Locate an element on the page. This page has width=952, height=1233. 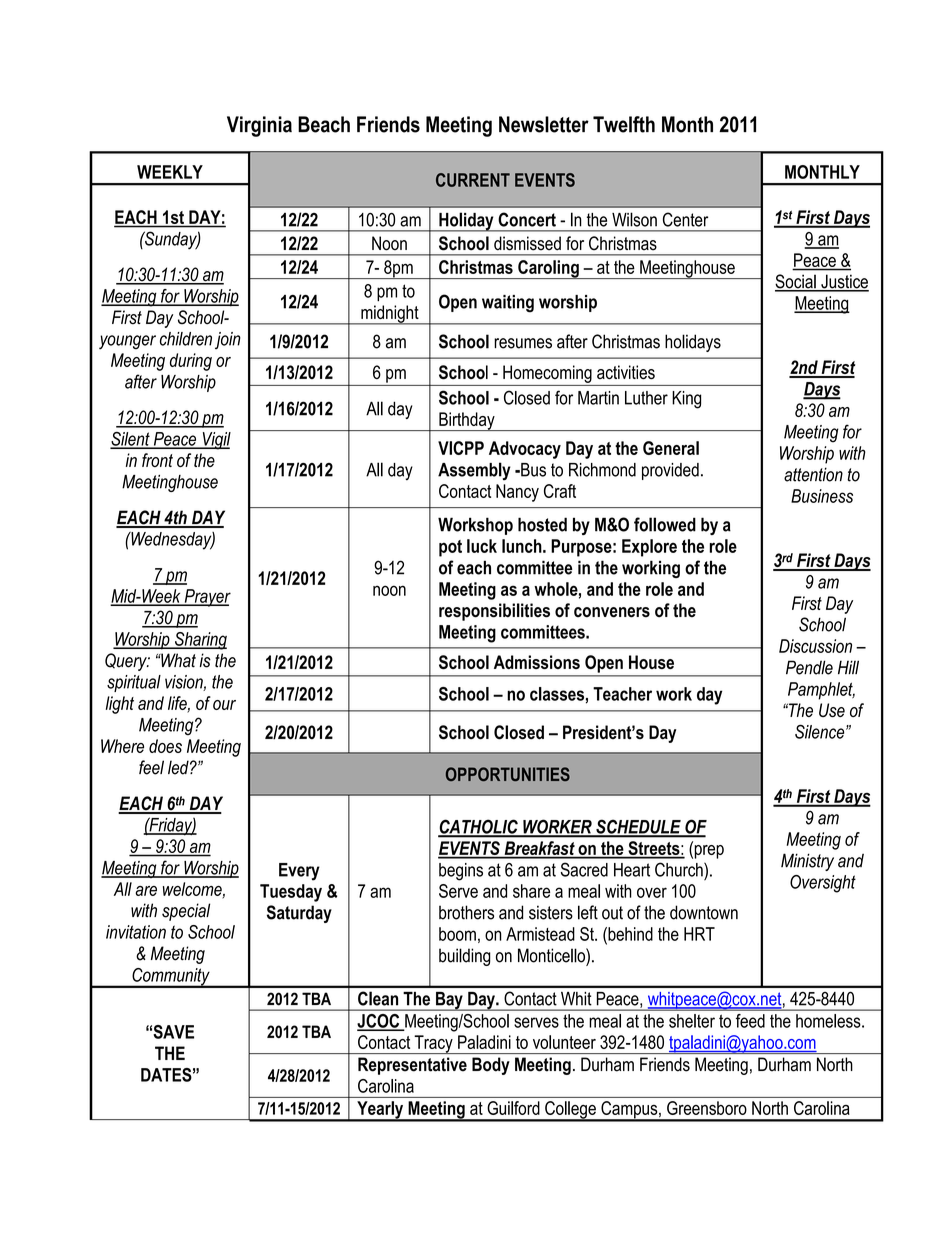
Community is located at coordinates (171, 978).
